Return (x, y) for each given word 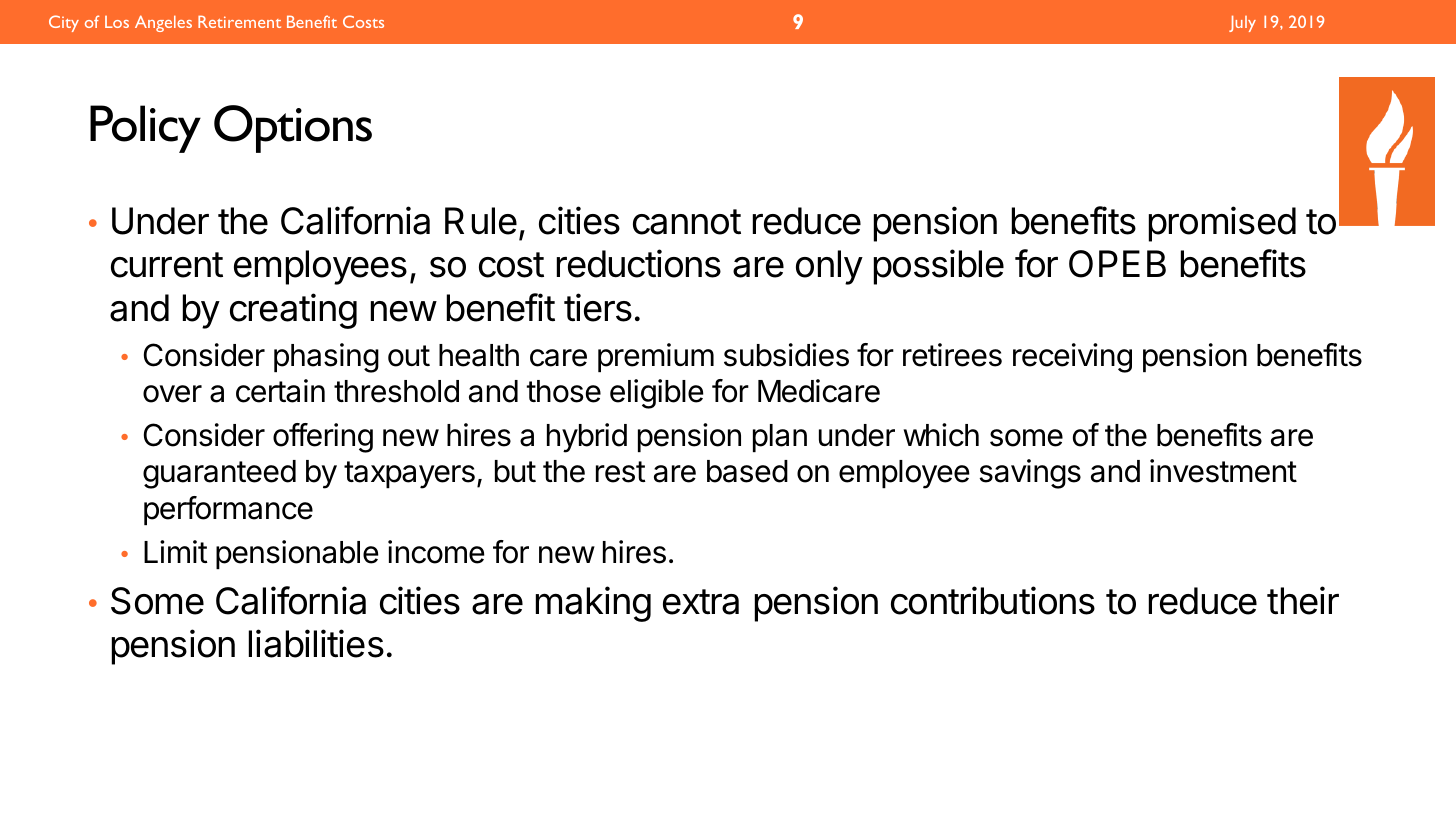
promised (1222, 224)
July (1242, 23)
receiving (1072, 358)
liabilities (316, 643)
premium (656, 357)
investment (1223, 471)
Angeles (163, 23)
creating (293, 311)
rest (621, 472)
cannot (687, 222)
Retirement (239, 21)
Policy (145, 129)
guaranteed (219, 474)
